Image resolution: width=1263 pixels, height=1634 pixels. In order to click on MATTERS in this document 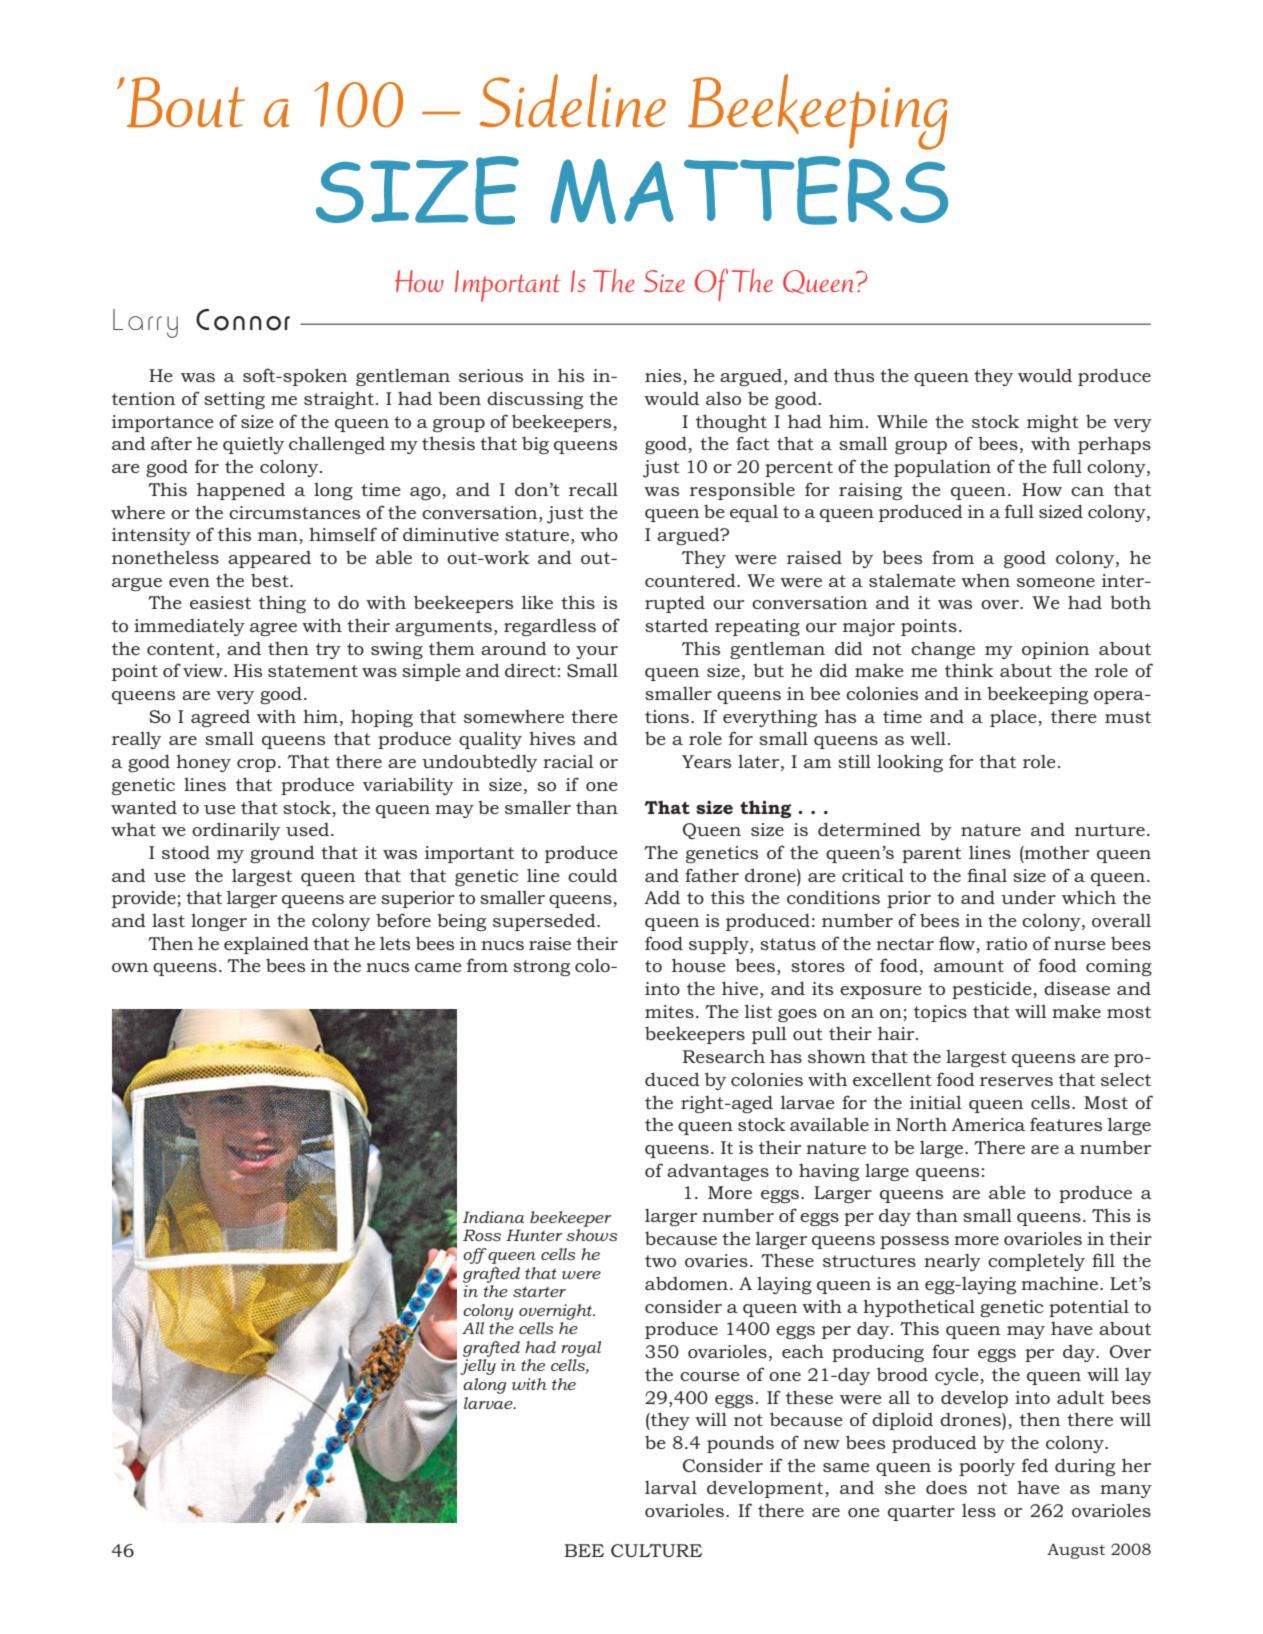, I will do `click(749, 190)`.
